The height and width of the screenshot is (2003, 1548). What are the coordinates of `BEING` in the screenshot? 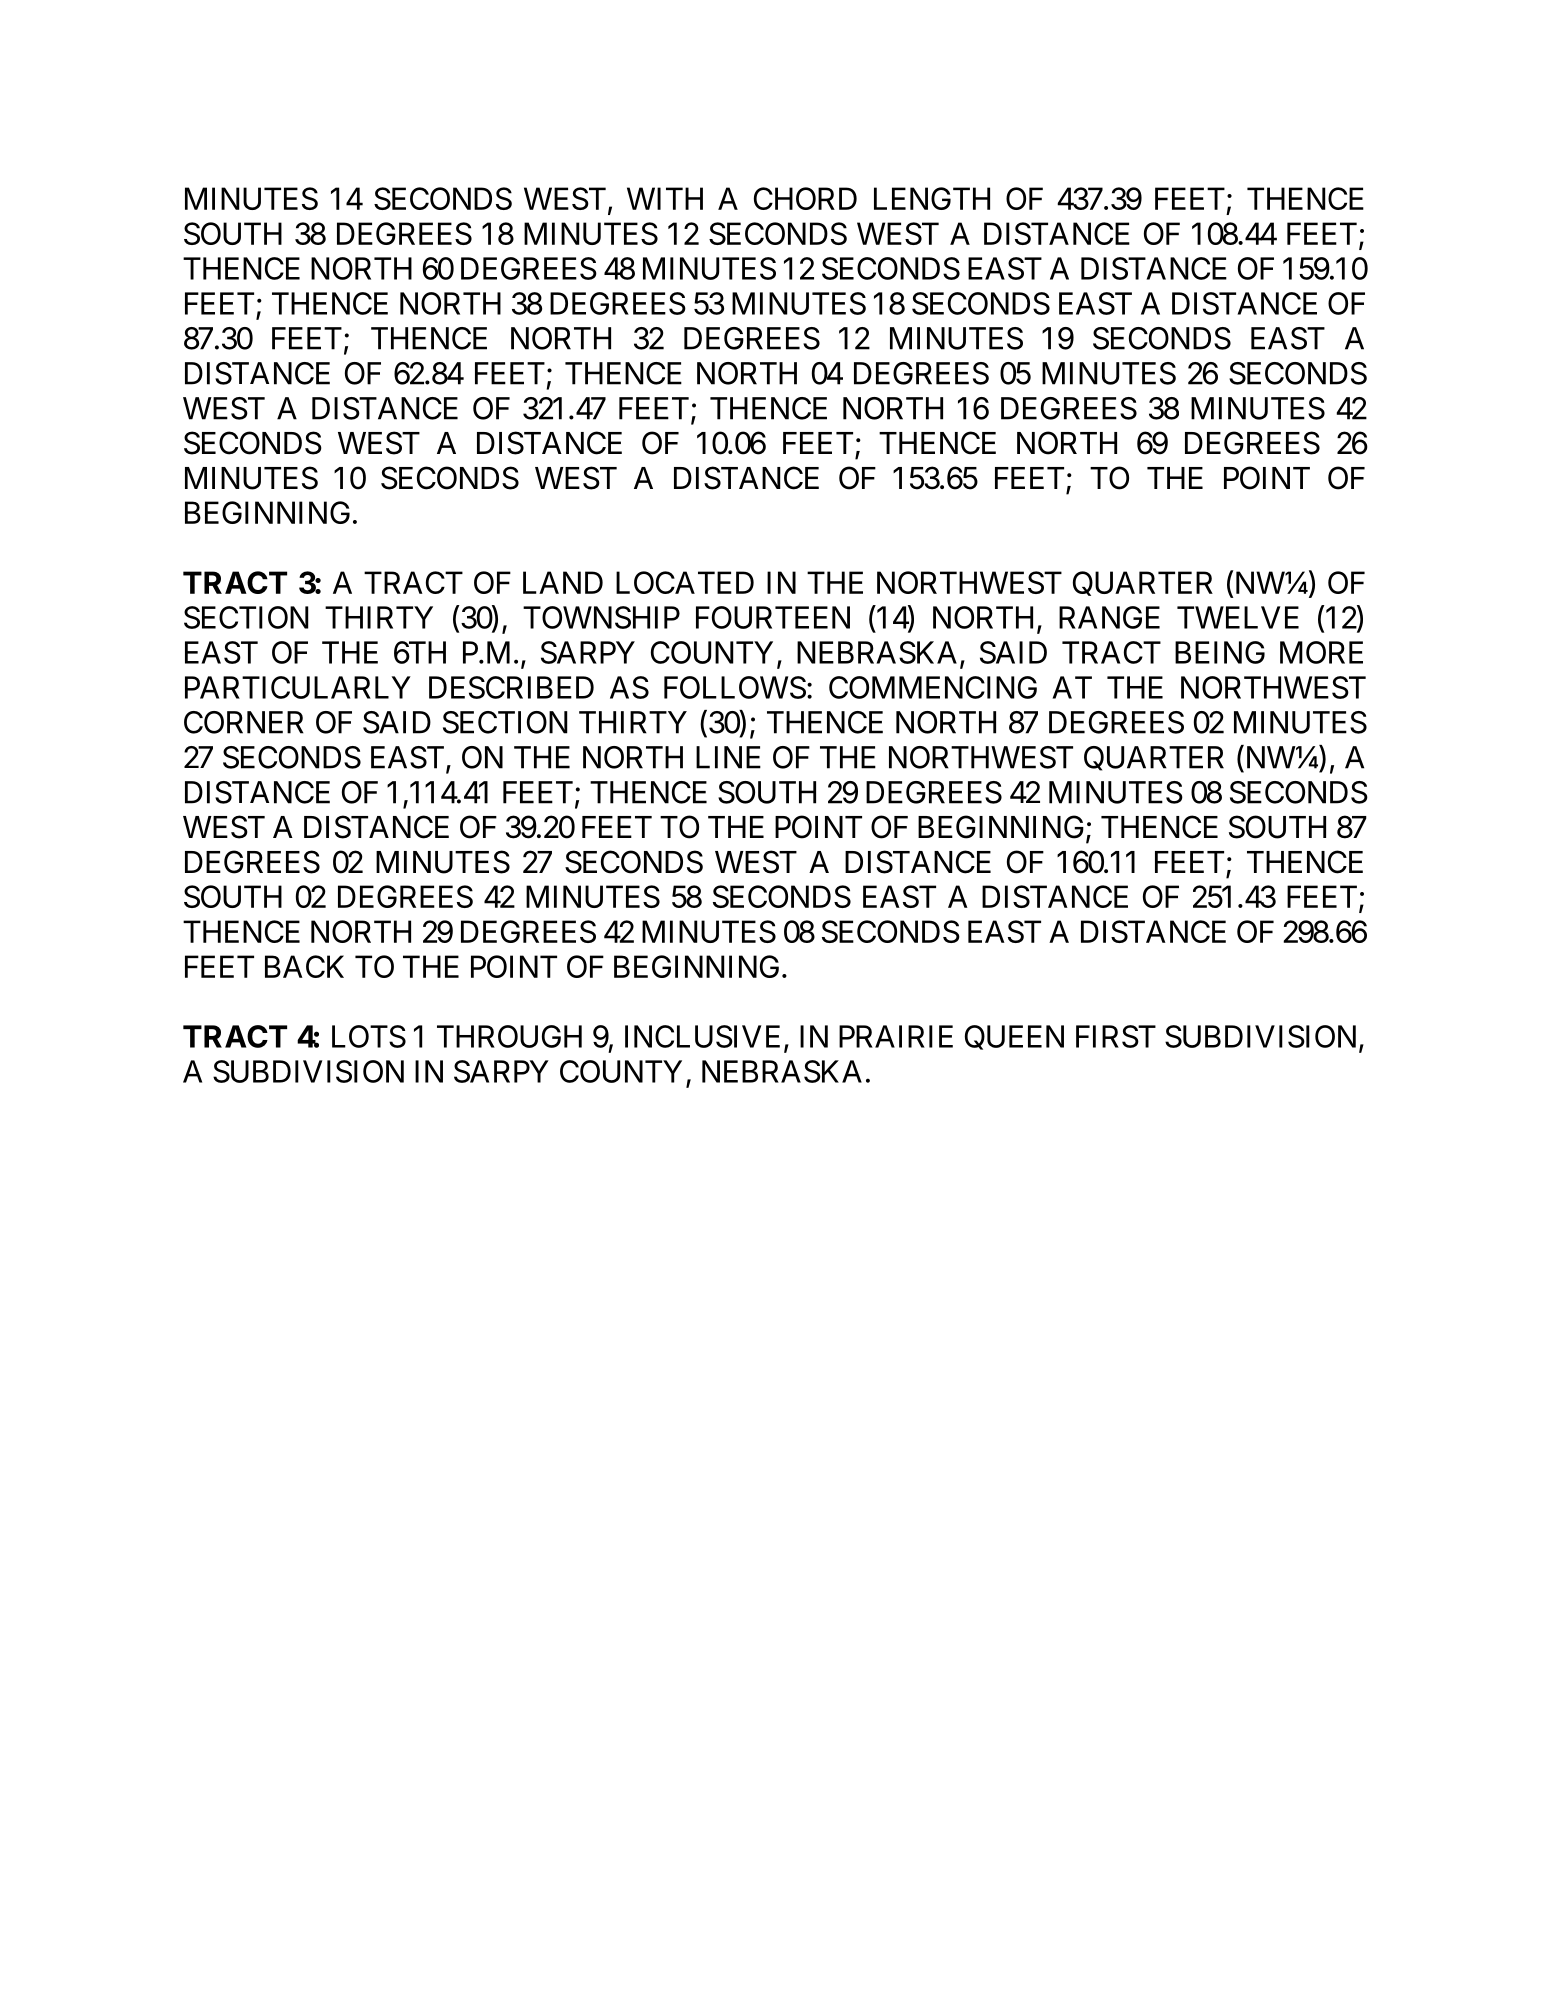 It's located at (1220, 652).
